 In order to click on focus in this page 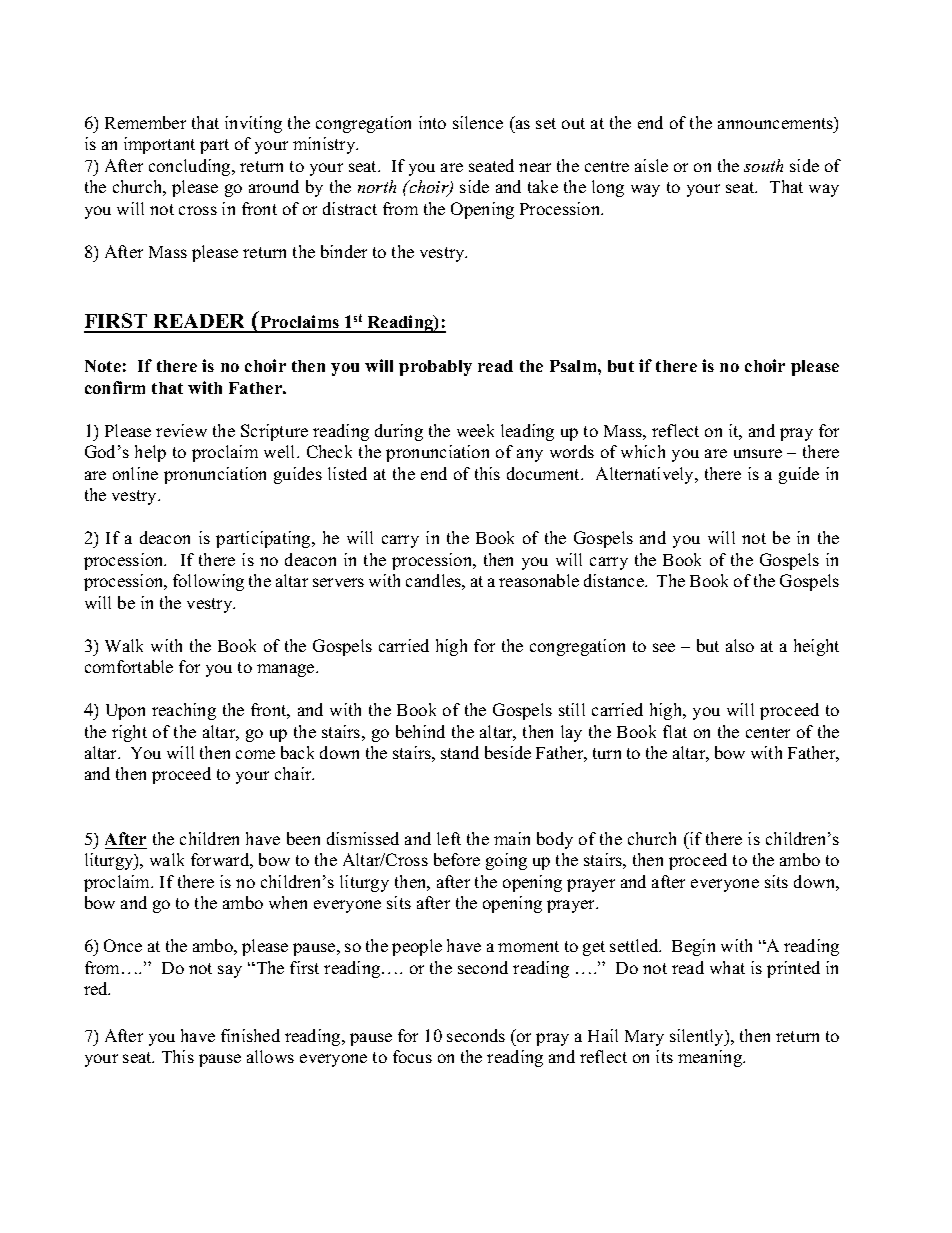, I will do `click(412, 1056)`.
